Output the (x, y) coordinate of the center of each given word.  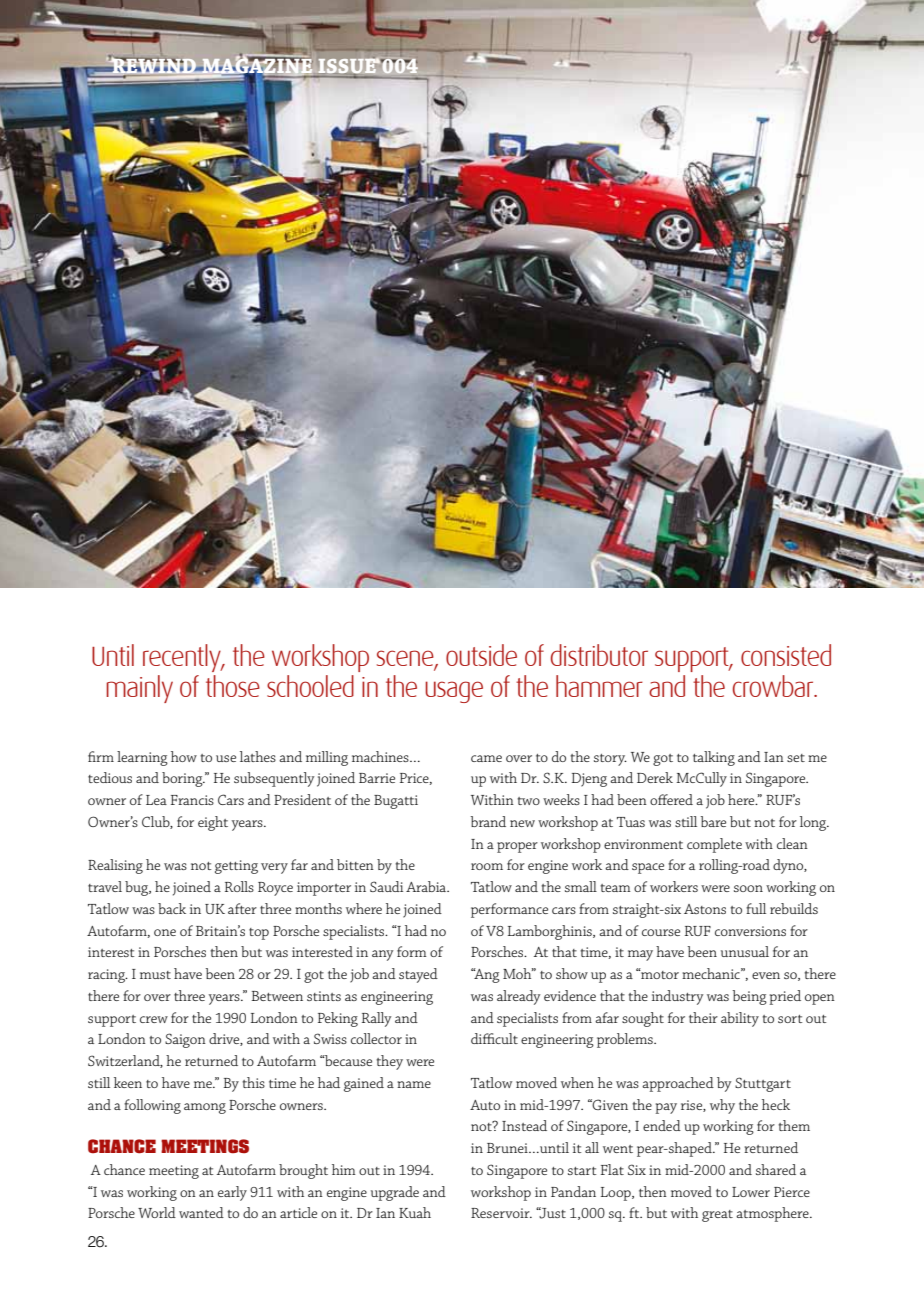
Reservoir (501, 1213)
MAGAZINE (256, 65)
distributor (599, 655)
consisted (786, 655)
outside (481, 655)
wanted (201, 1212)
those (233, 686)
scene (406, 659)
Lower (751, 1192)
